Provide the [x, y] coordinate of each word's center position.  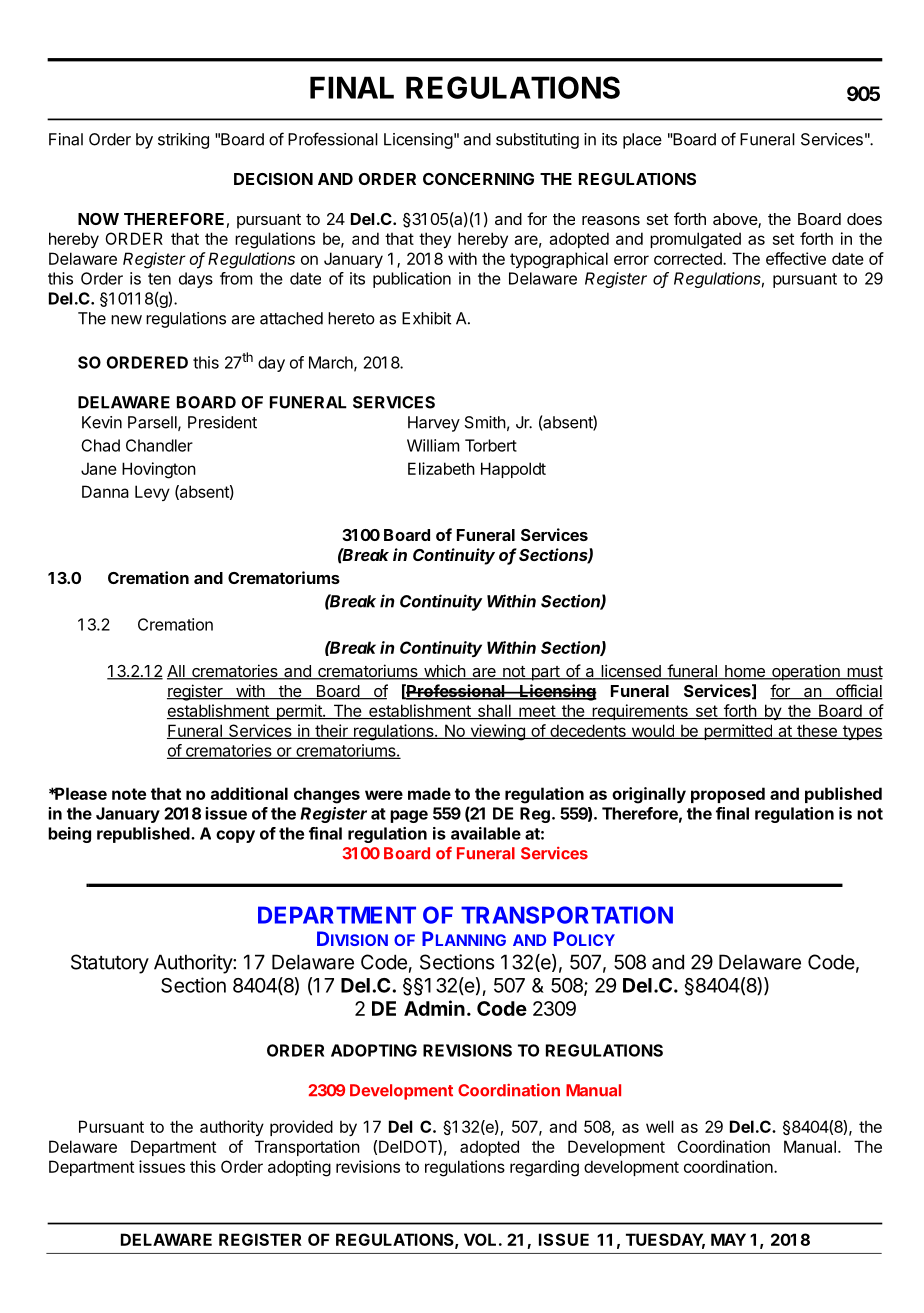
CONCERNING [478, 179]
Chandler [159, 445]
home [745, 672]
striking [183, 141]
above [736, 220]
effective [796, 258]
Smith [485, 422]
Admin [434, 1008]
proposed [728, 795]
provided [301, 1128]
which [444, 672]
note [129, 794]
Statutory [110, 964]
